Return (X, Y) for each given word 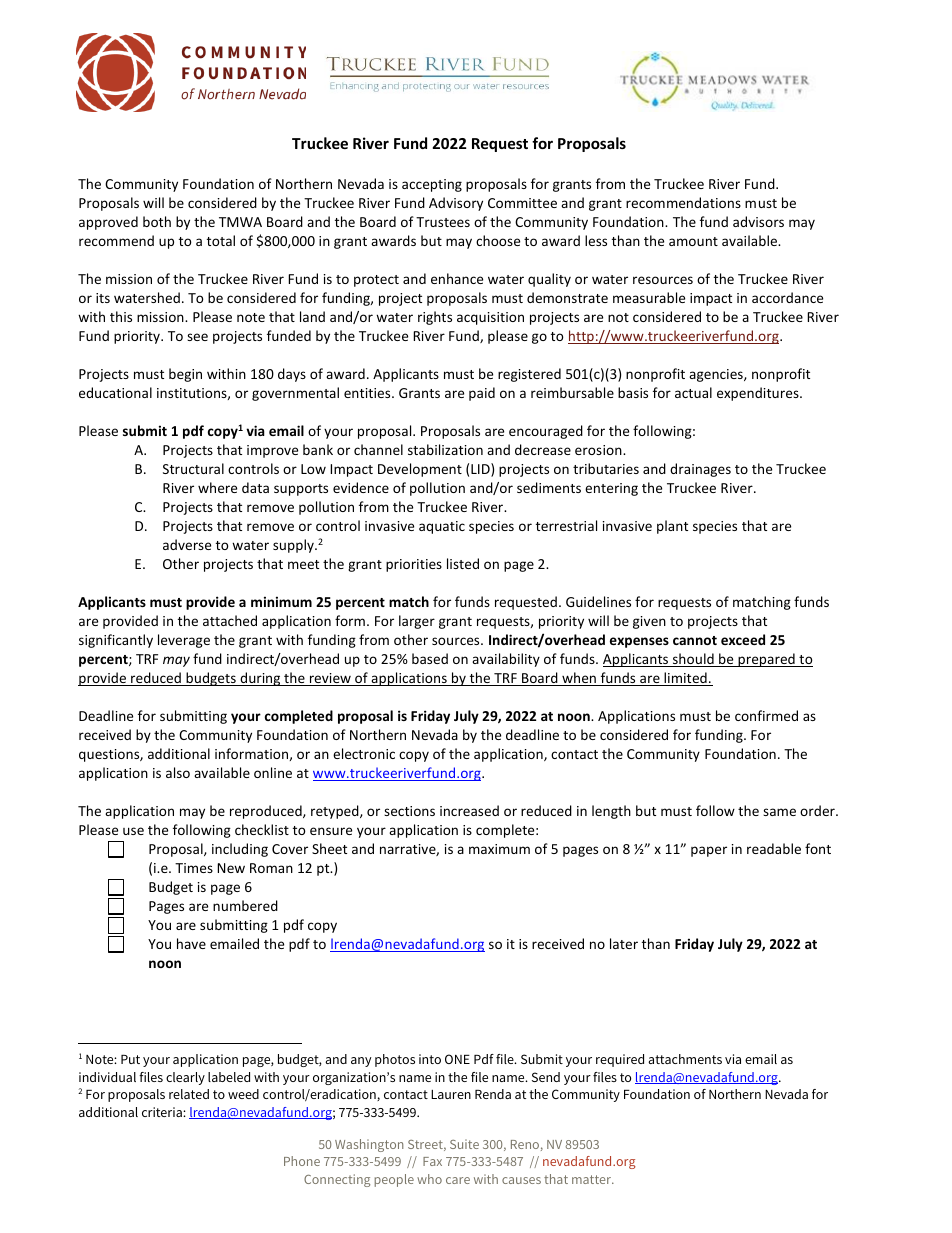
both (157, 221)
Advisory (456, 204)
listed (463, 563)
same (779, 812)
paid (482, 394)
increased (469, 810)
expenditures (759, 394)
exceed (743, 639)
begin (185, 375)
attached (230, 620)
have (191, 943)
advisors (758, 221)
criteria (163, 1112)
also (178, 772)
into (430, 1059)
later (624, 943)
